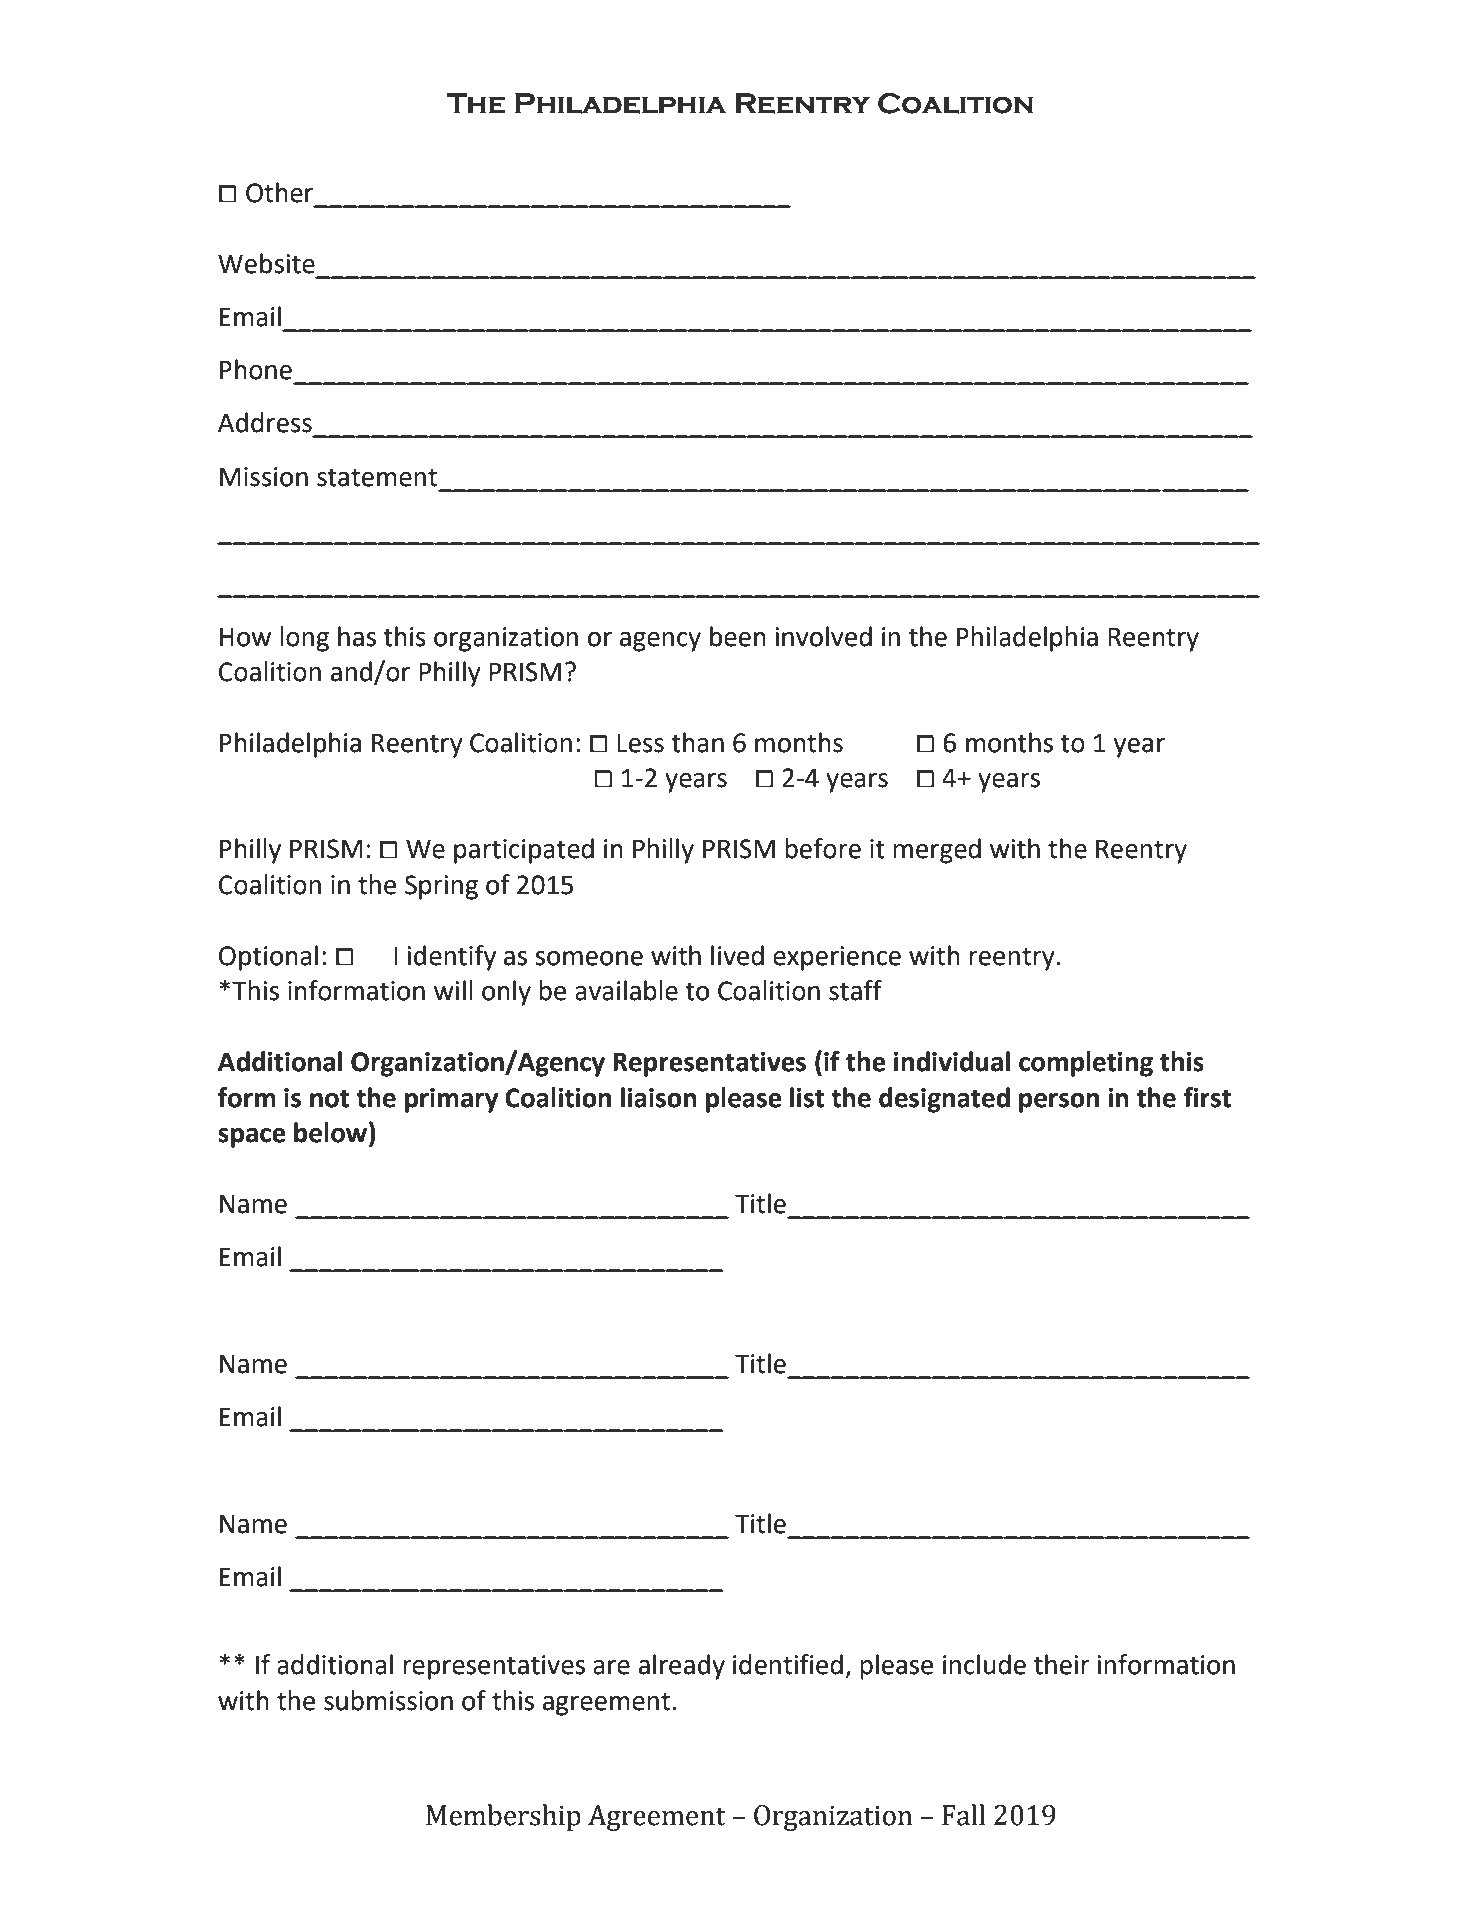 The width and height of the document is (1482, 1918). I want to click on involved, so click(823, 636).
